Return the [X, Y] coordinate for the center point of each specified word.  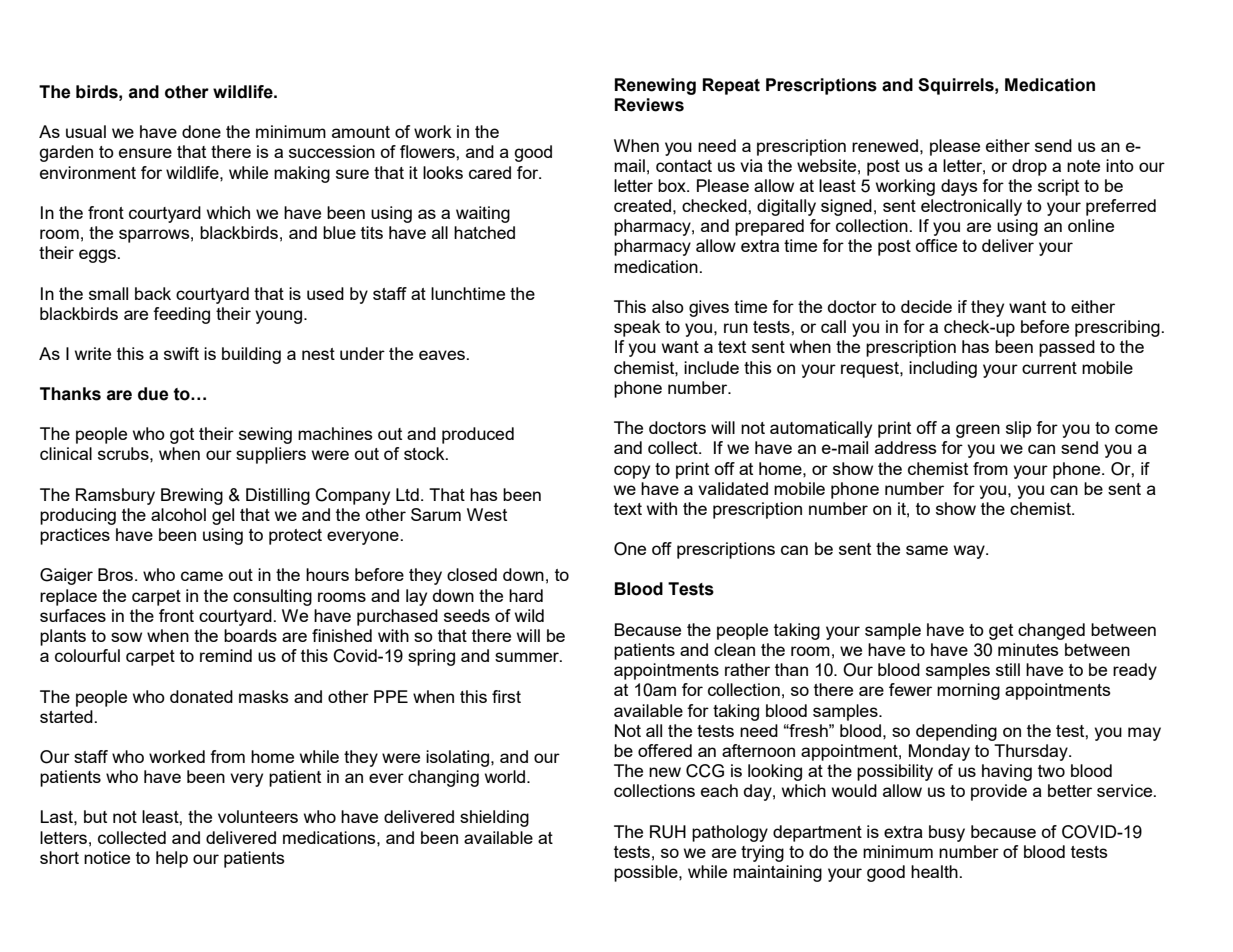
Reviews [649, 105]
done [201, 131]
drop [1029, 167]
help [172, 859]
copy [632, 472]
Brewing [192, 496]
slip [1018, 429]
